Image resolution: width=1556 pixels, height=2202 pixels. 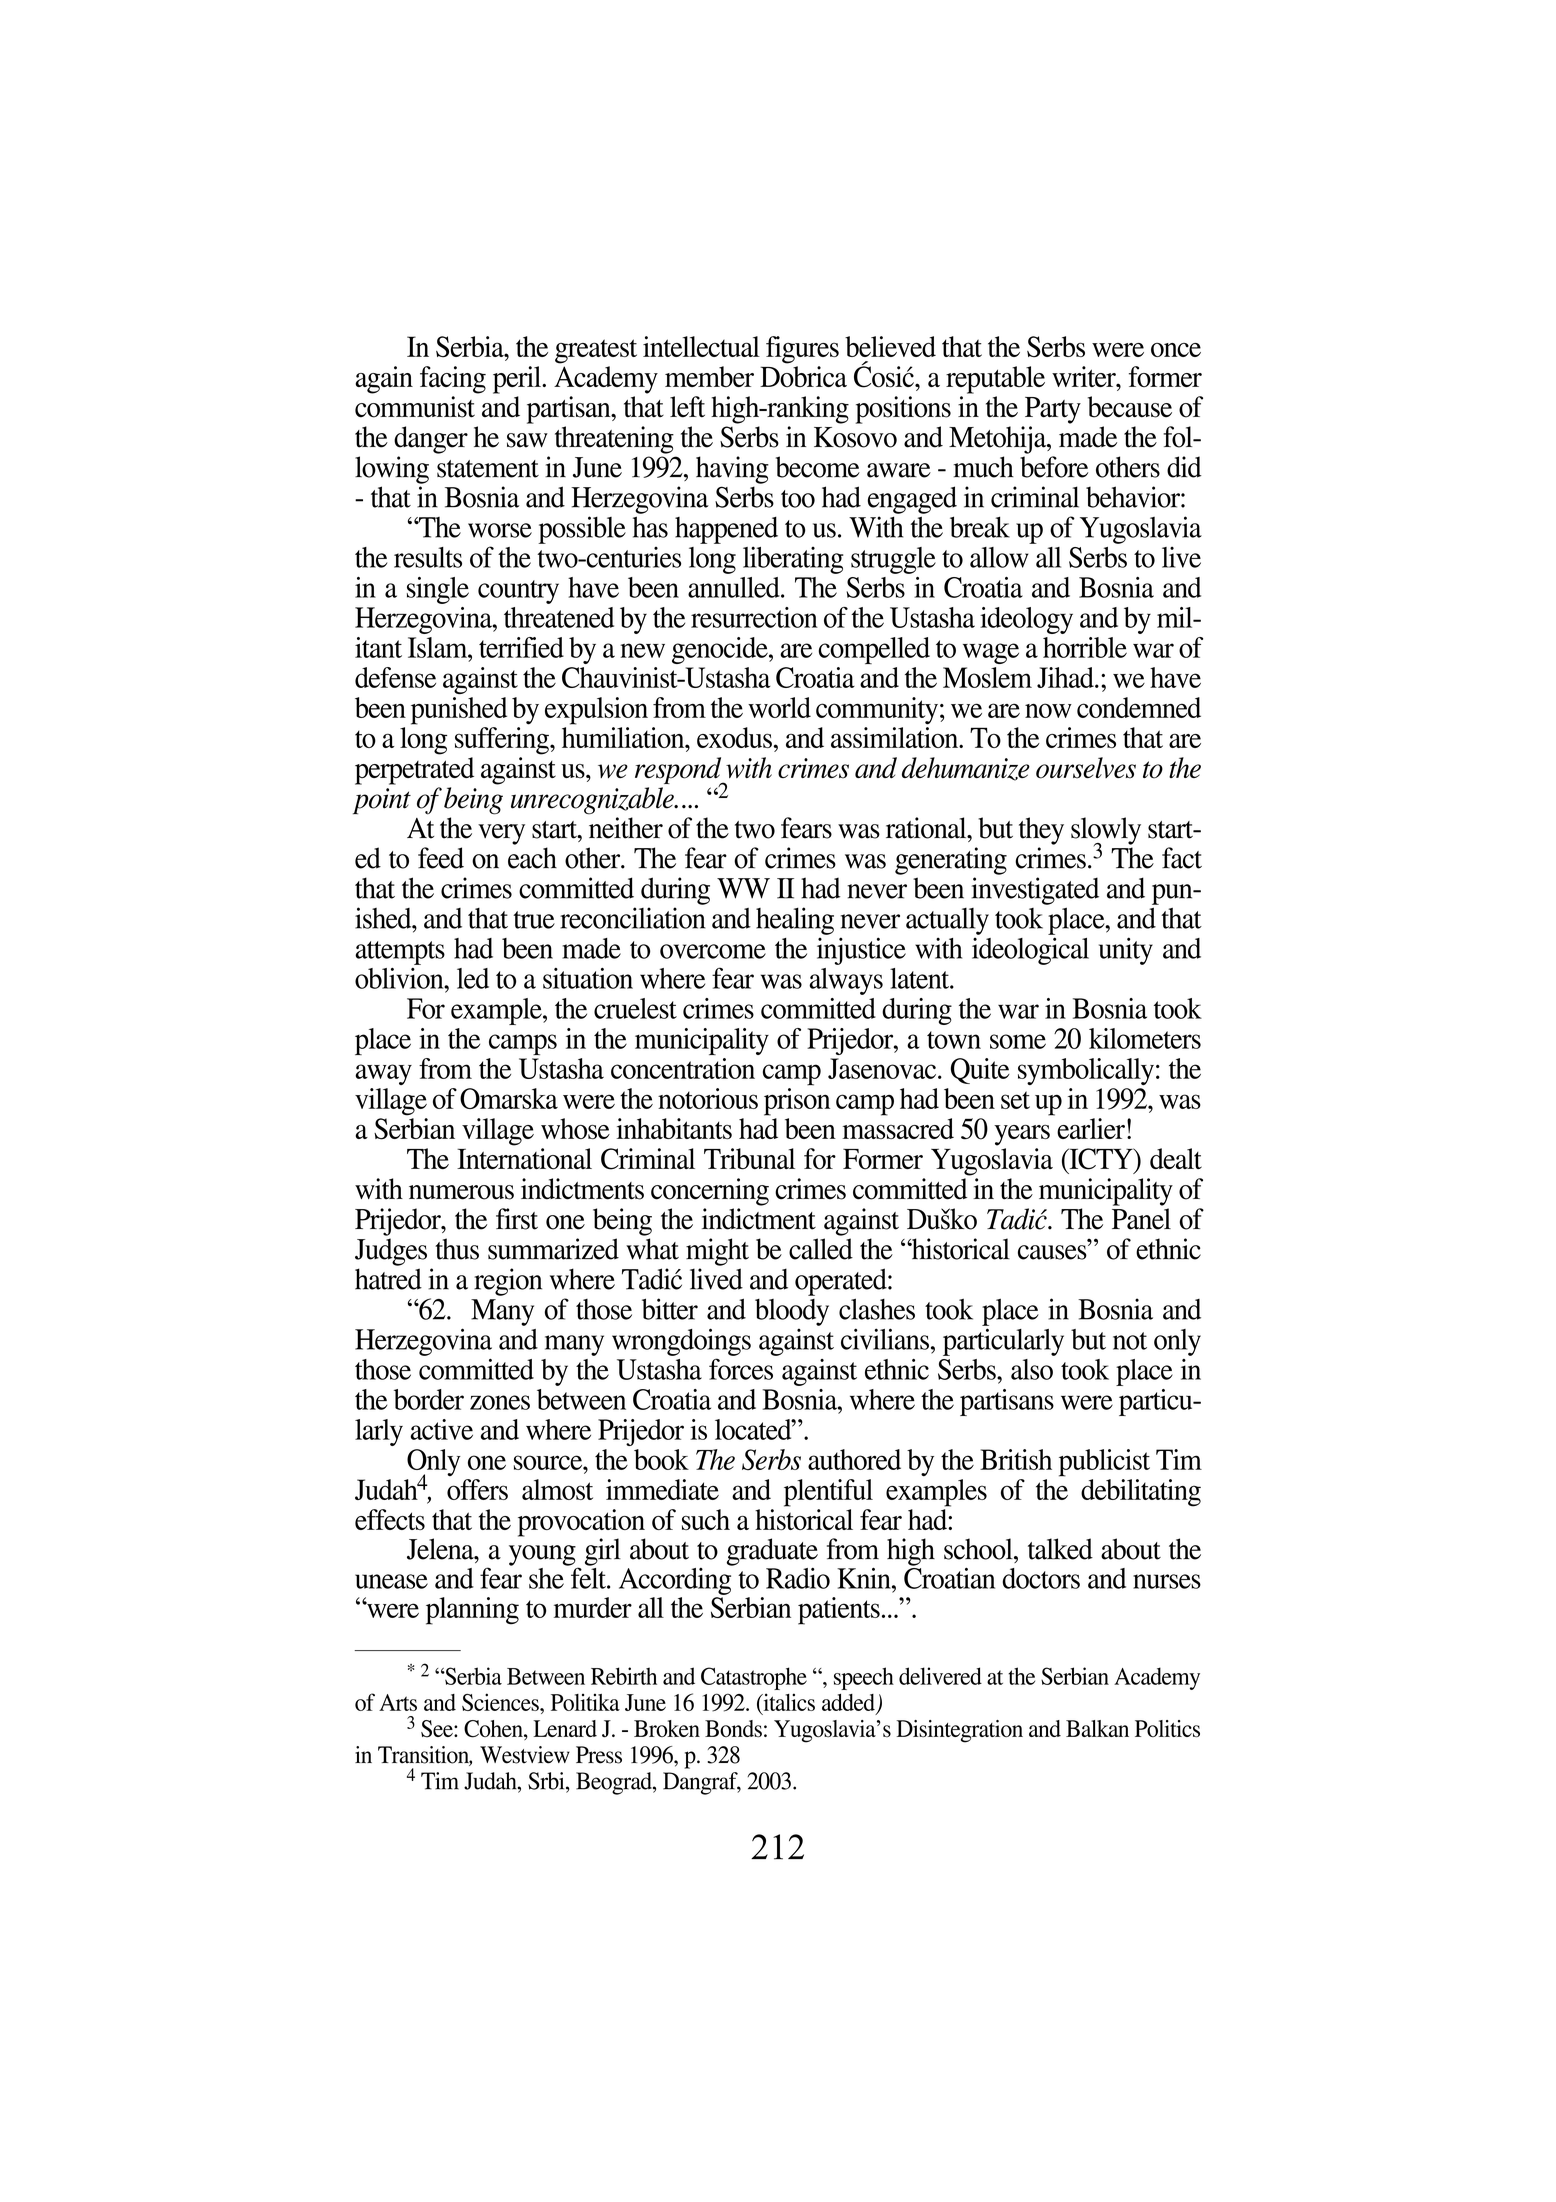 What do you see at coordinates (788, 1702) in the document?
I see `italics` at bounding box center [788, 1702].
